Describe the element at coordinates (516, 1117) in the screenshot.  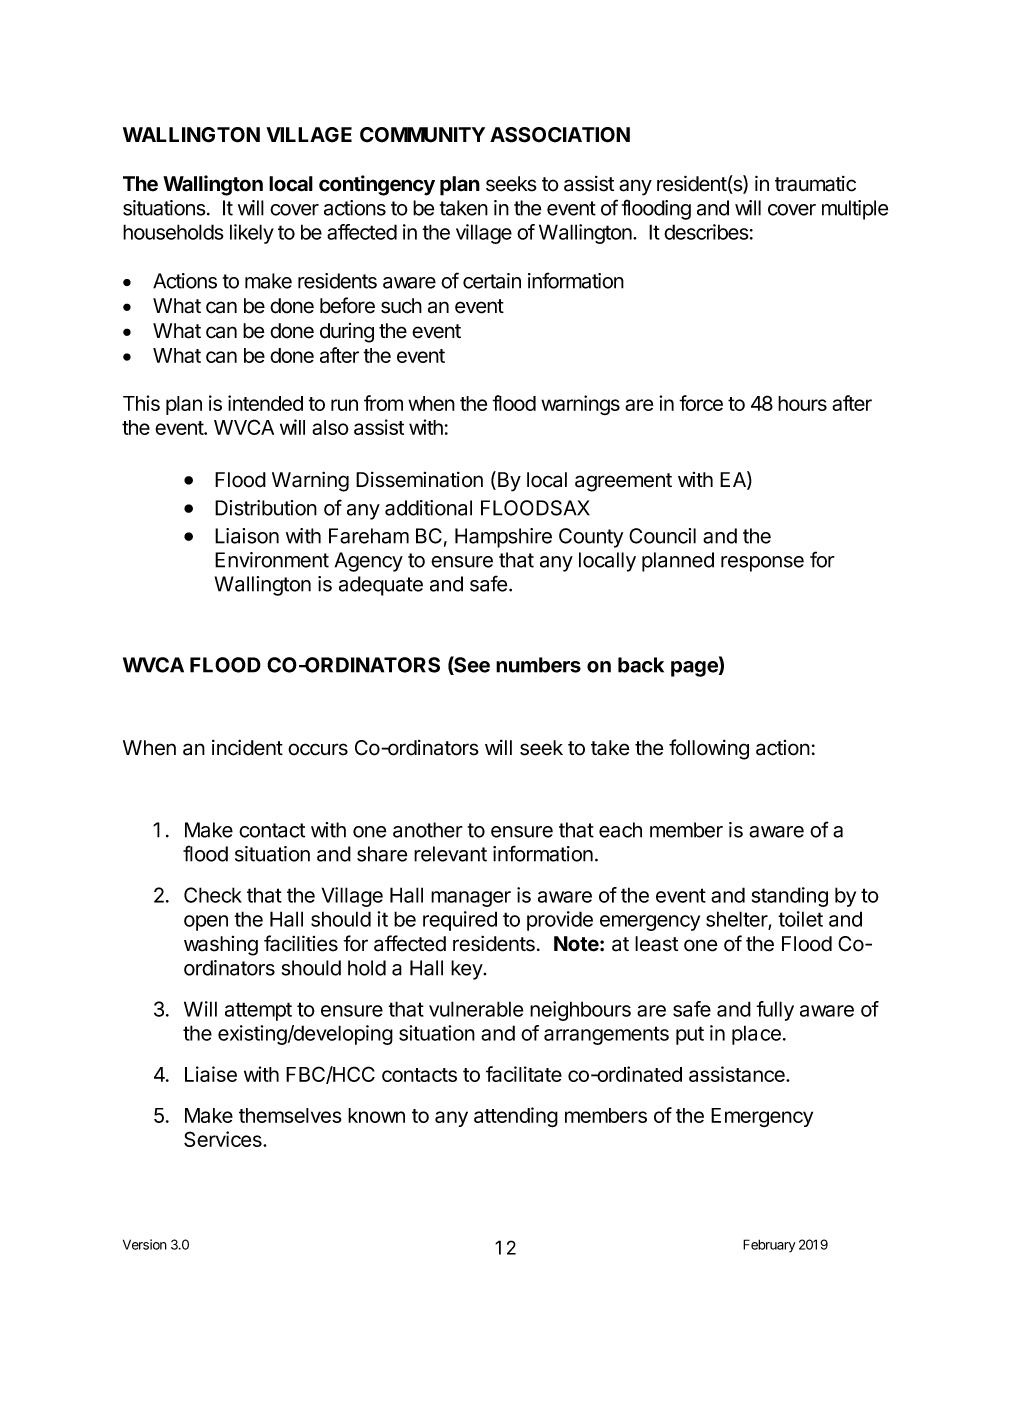
I see `attending` at that location.
